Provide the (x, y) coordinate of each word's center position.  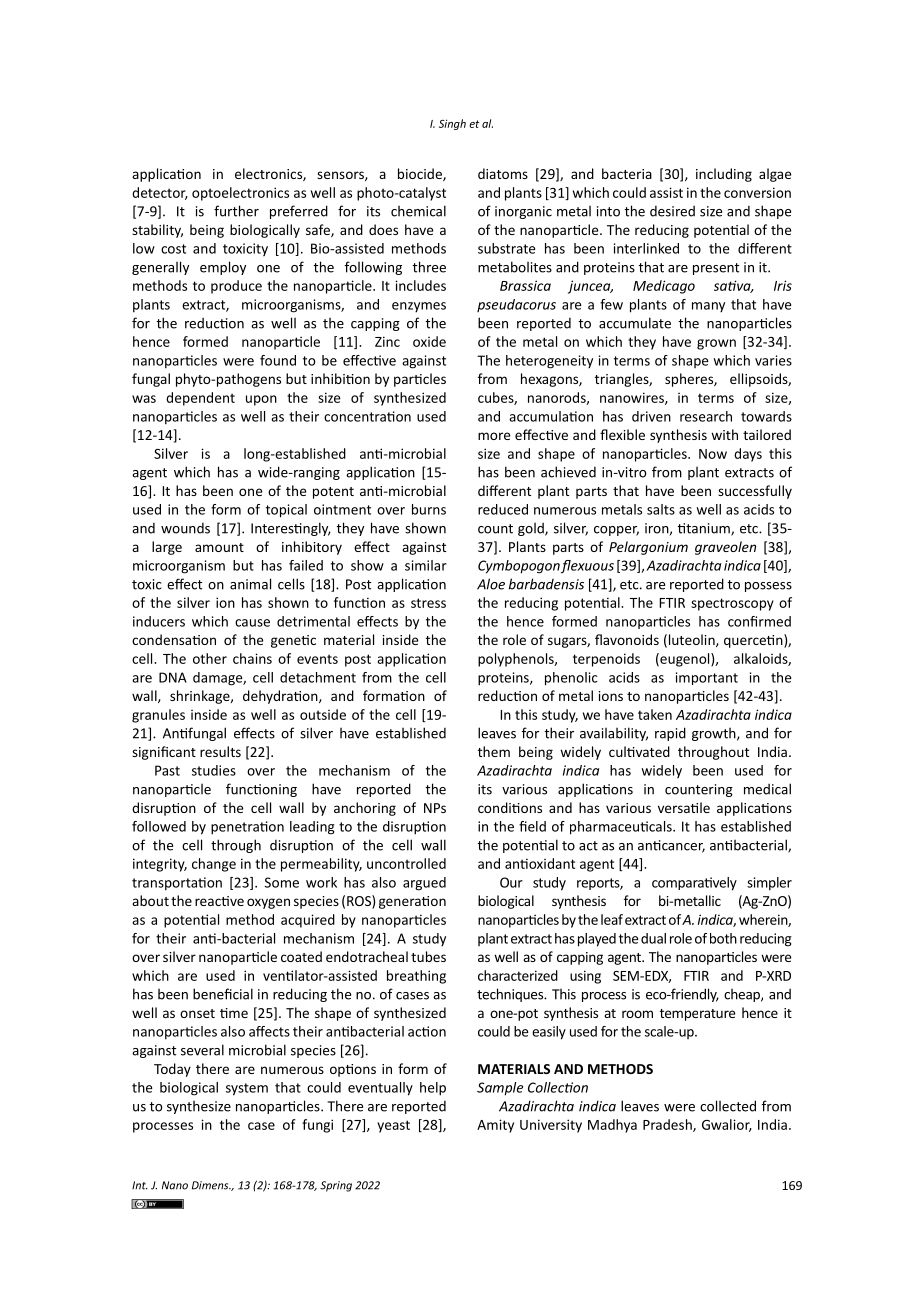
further (236, 211)
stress (428, 603)
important (707, 678)
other (210, 658)
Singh (452, 124)
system (247, 1089)
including (724, 175)
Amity (495, 1126)
